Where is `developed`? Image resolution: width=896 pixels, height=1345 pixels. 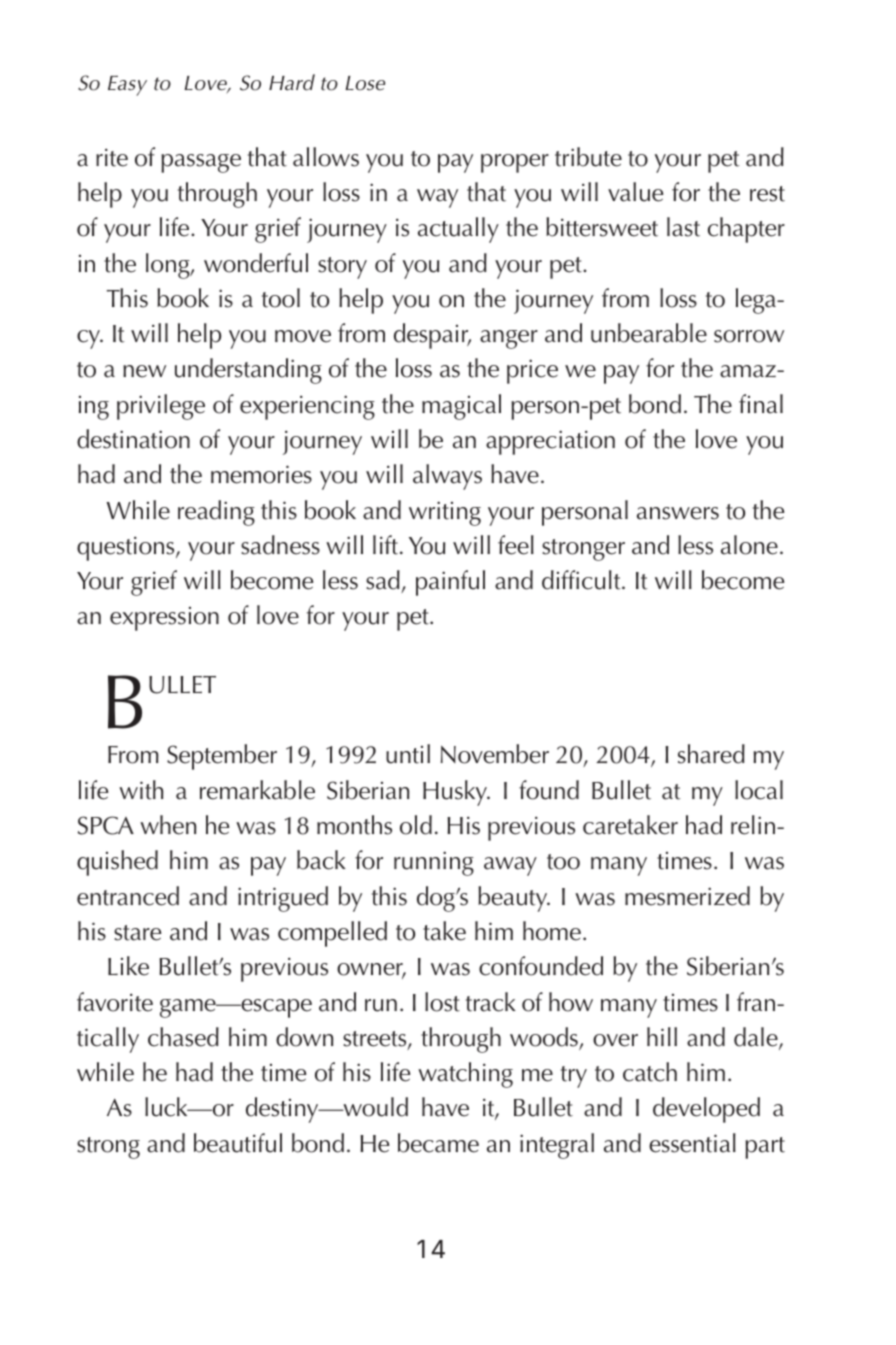 developed is located at coordinates (706, 1110).
